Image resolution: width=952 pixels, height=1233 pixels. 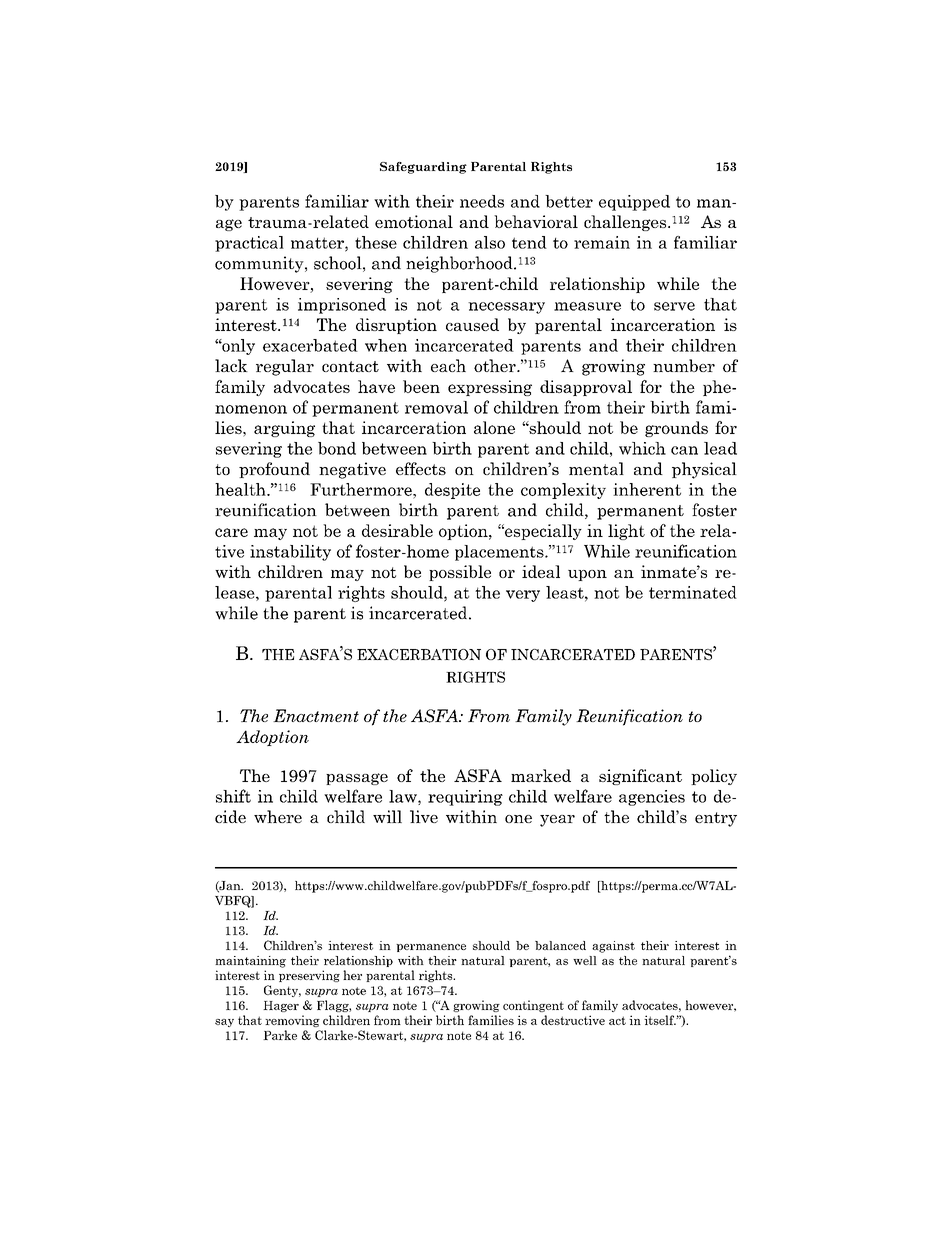 I want to click on possible, so click(x=460, y=573).
